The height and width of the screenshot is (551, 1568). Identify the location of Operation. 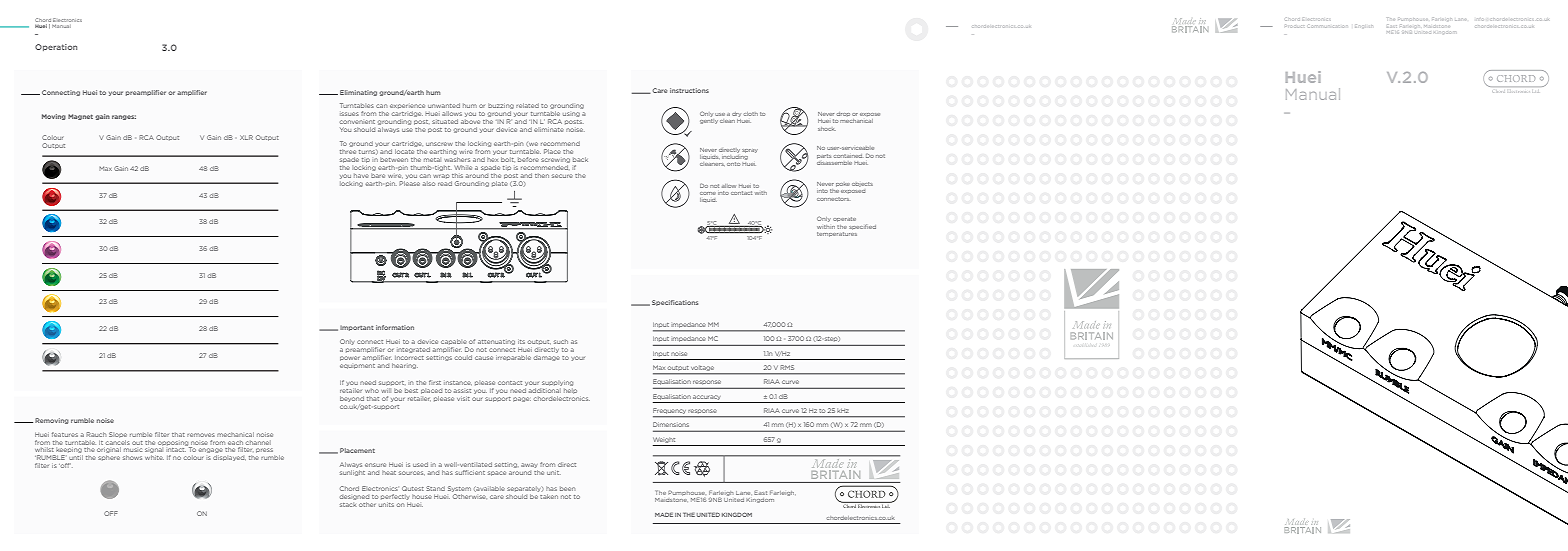
(56, 47).
